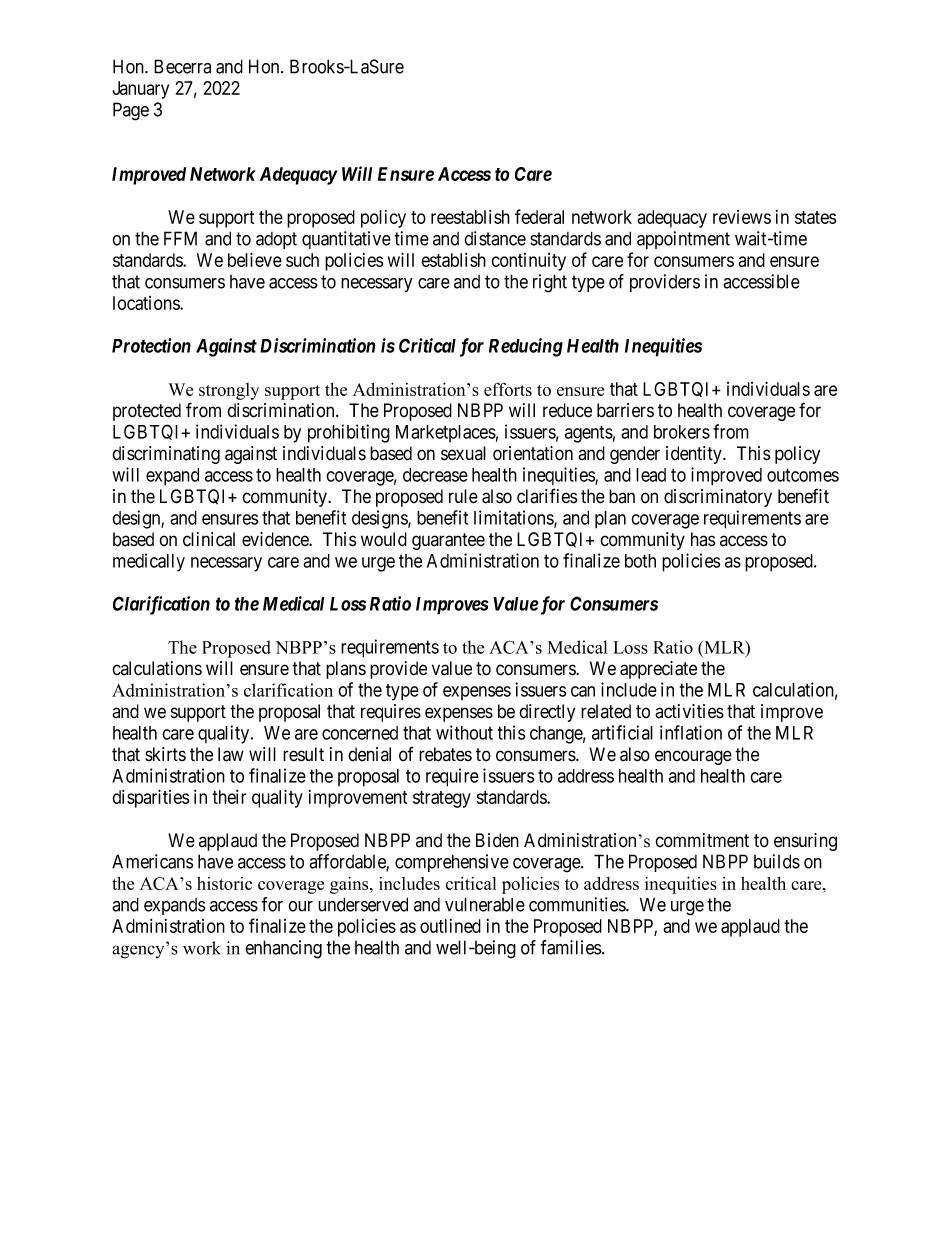  I want to click on rebates, so click(445, 754).
